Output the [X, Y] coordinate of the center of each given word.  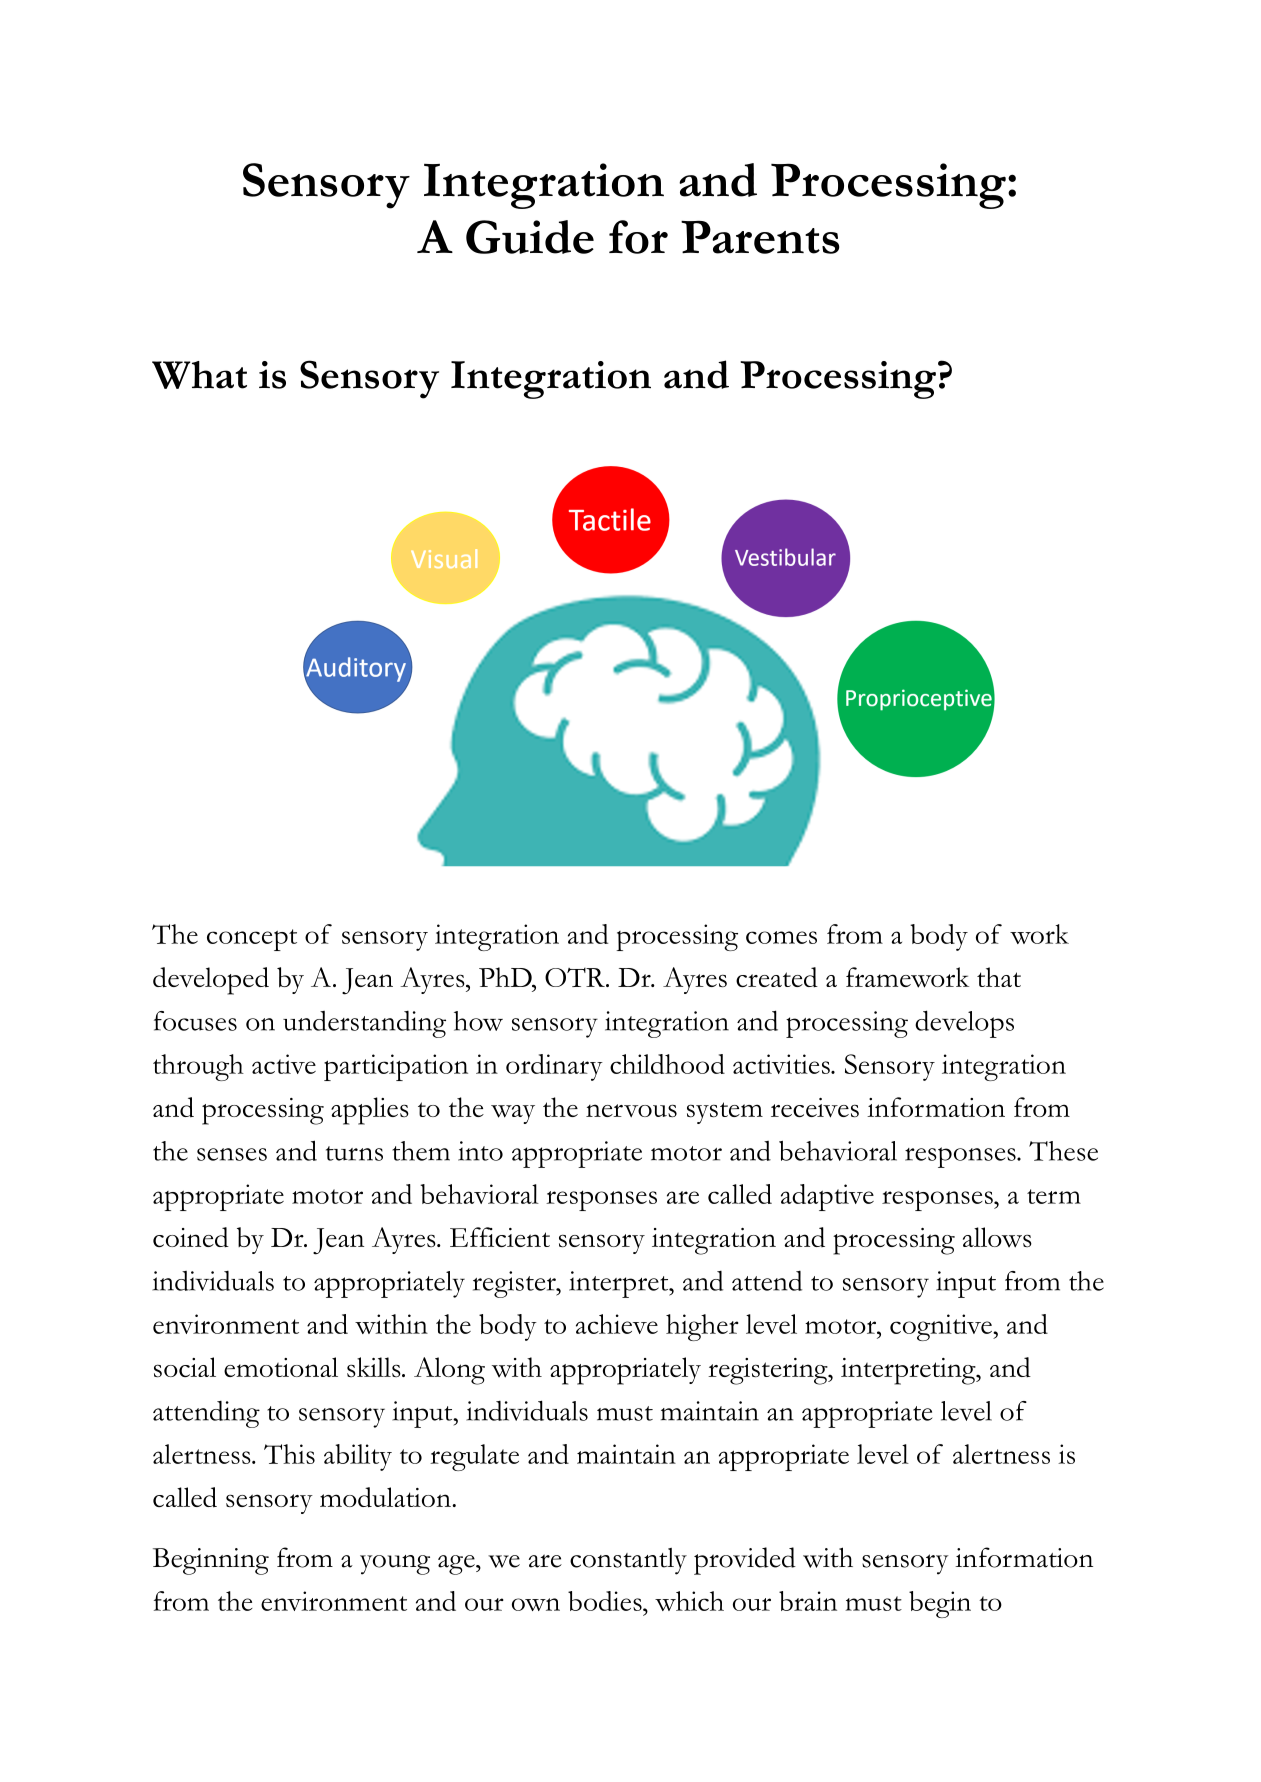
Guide [530, 237]
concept [252, 940]
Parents [760, 237]
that [999, 977]
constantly [628, 1561]
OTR [576, 977]
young [395, 1565]
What [199, 375]
